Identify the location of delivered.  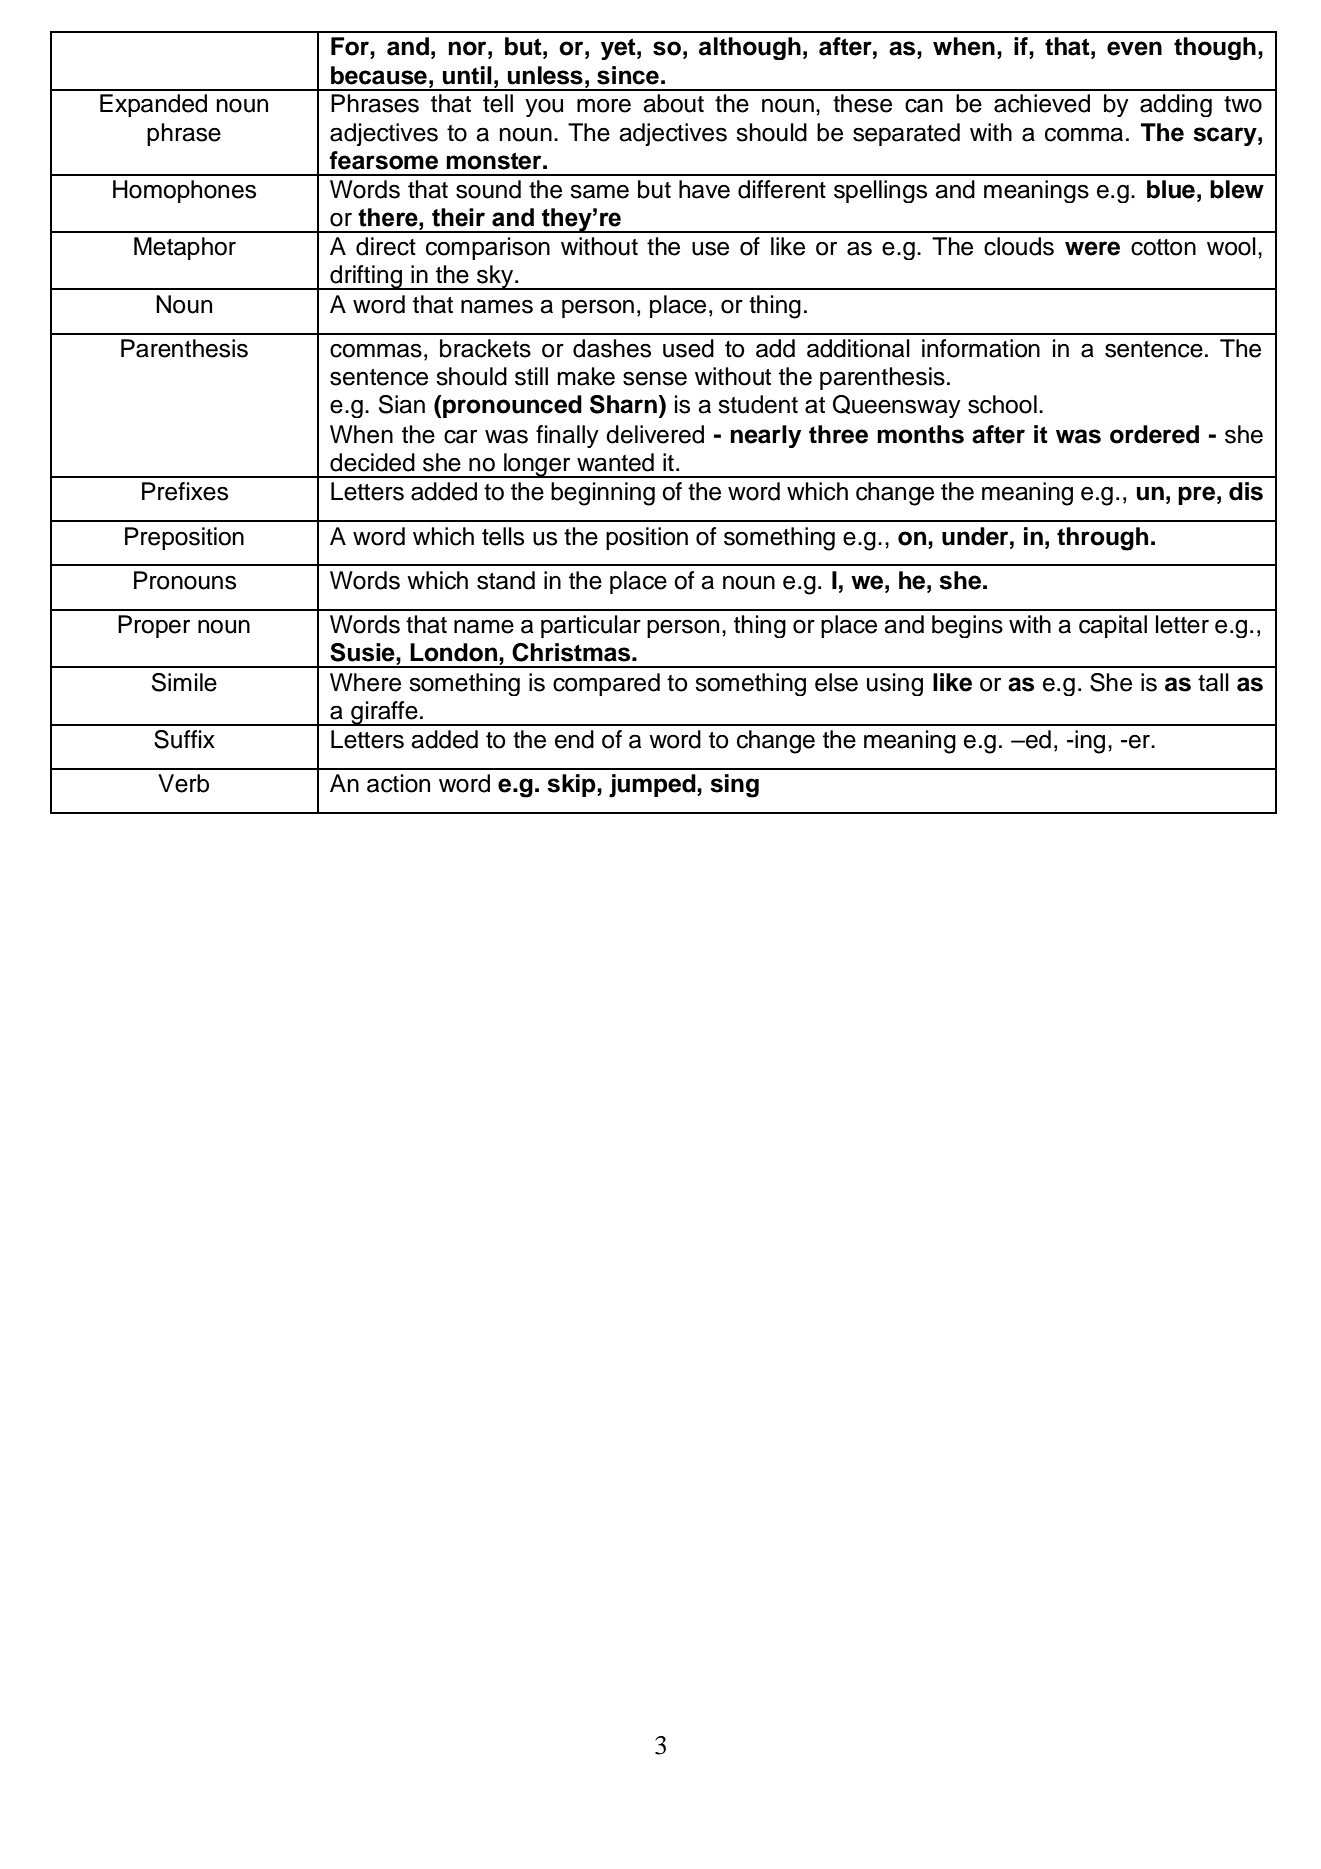
(655, 434).
